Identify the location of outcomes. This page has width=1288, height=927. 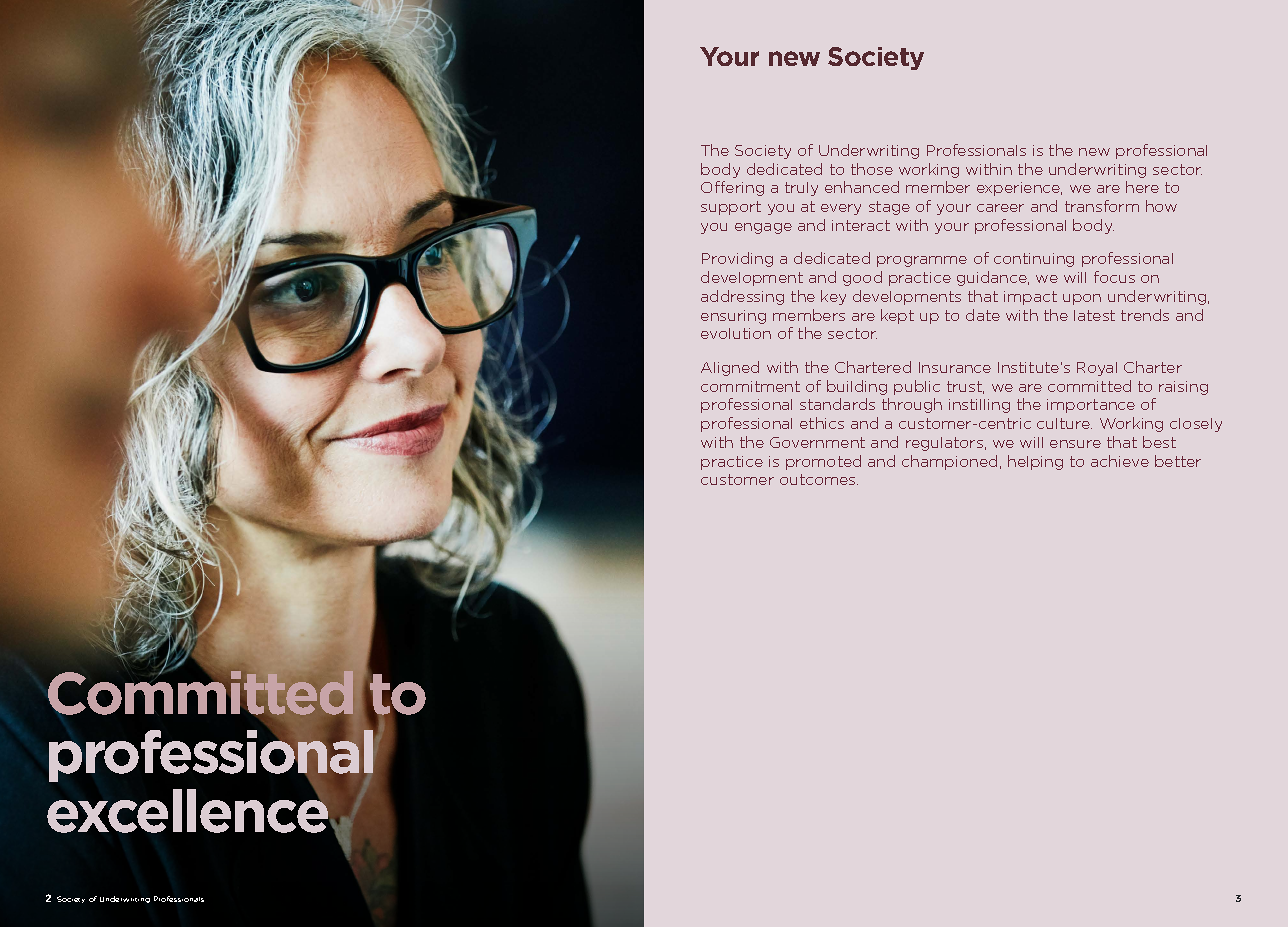
(819, 479).
